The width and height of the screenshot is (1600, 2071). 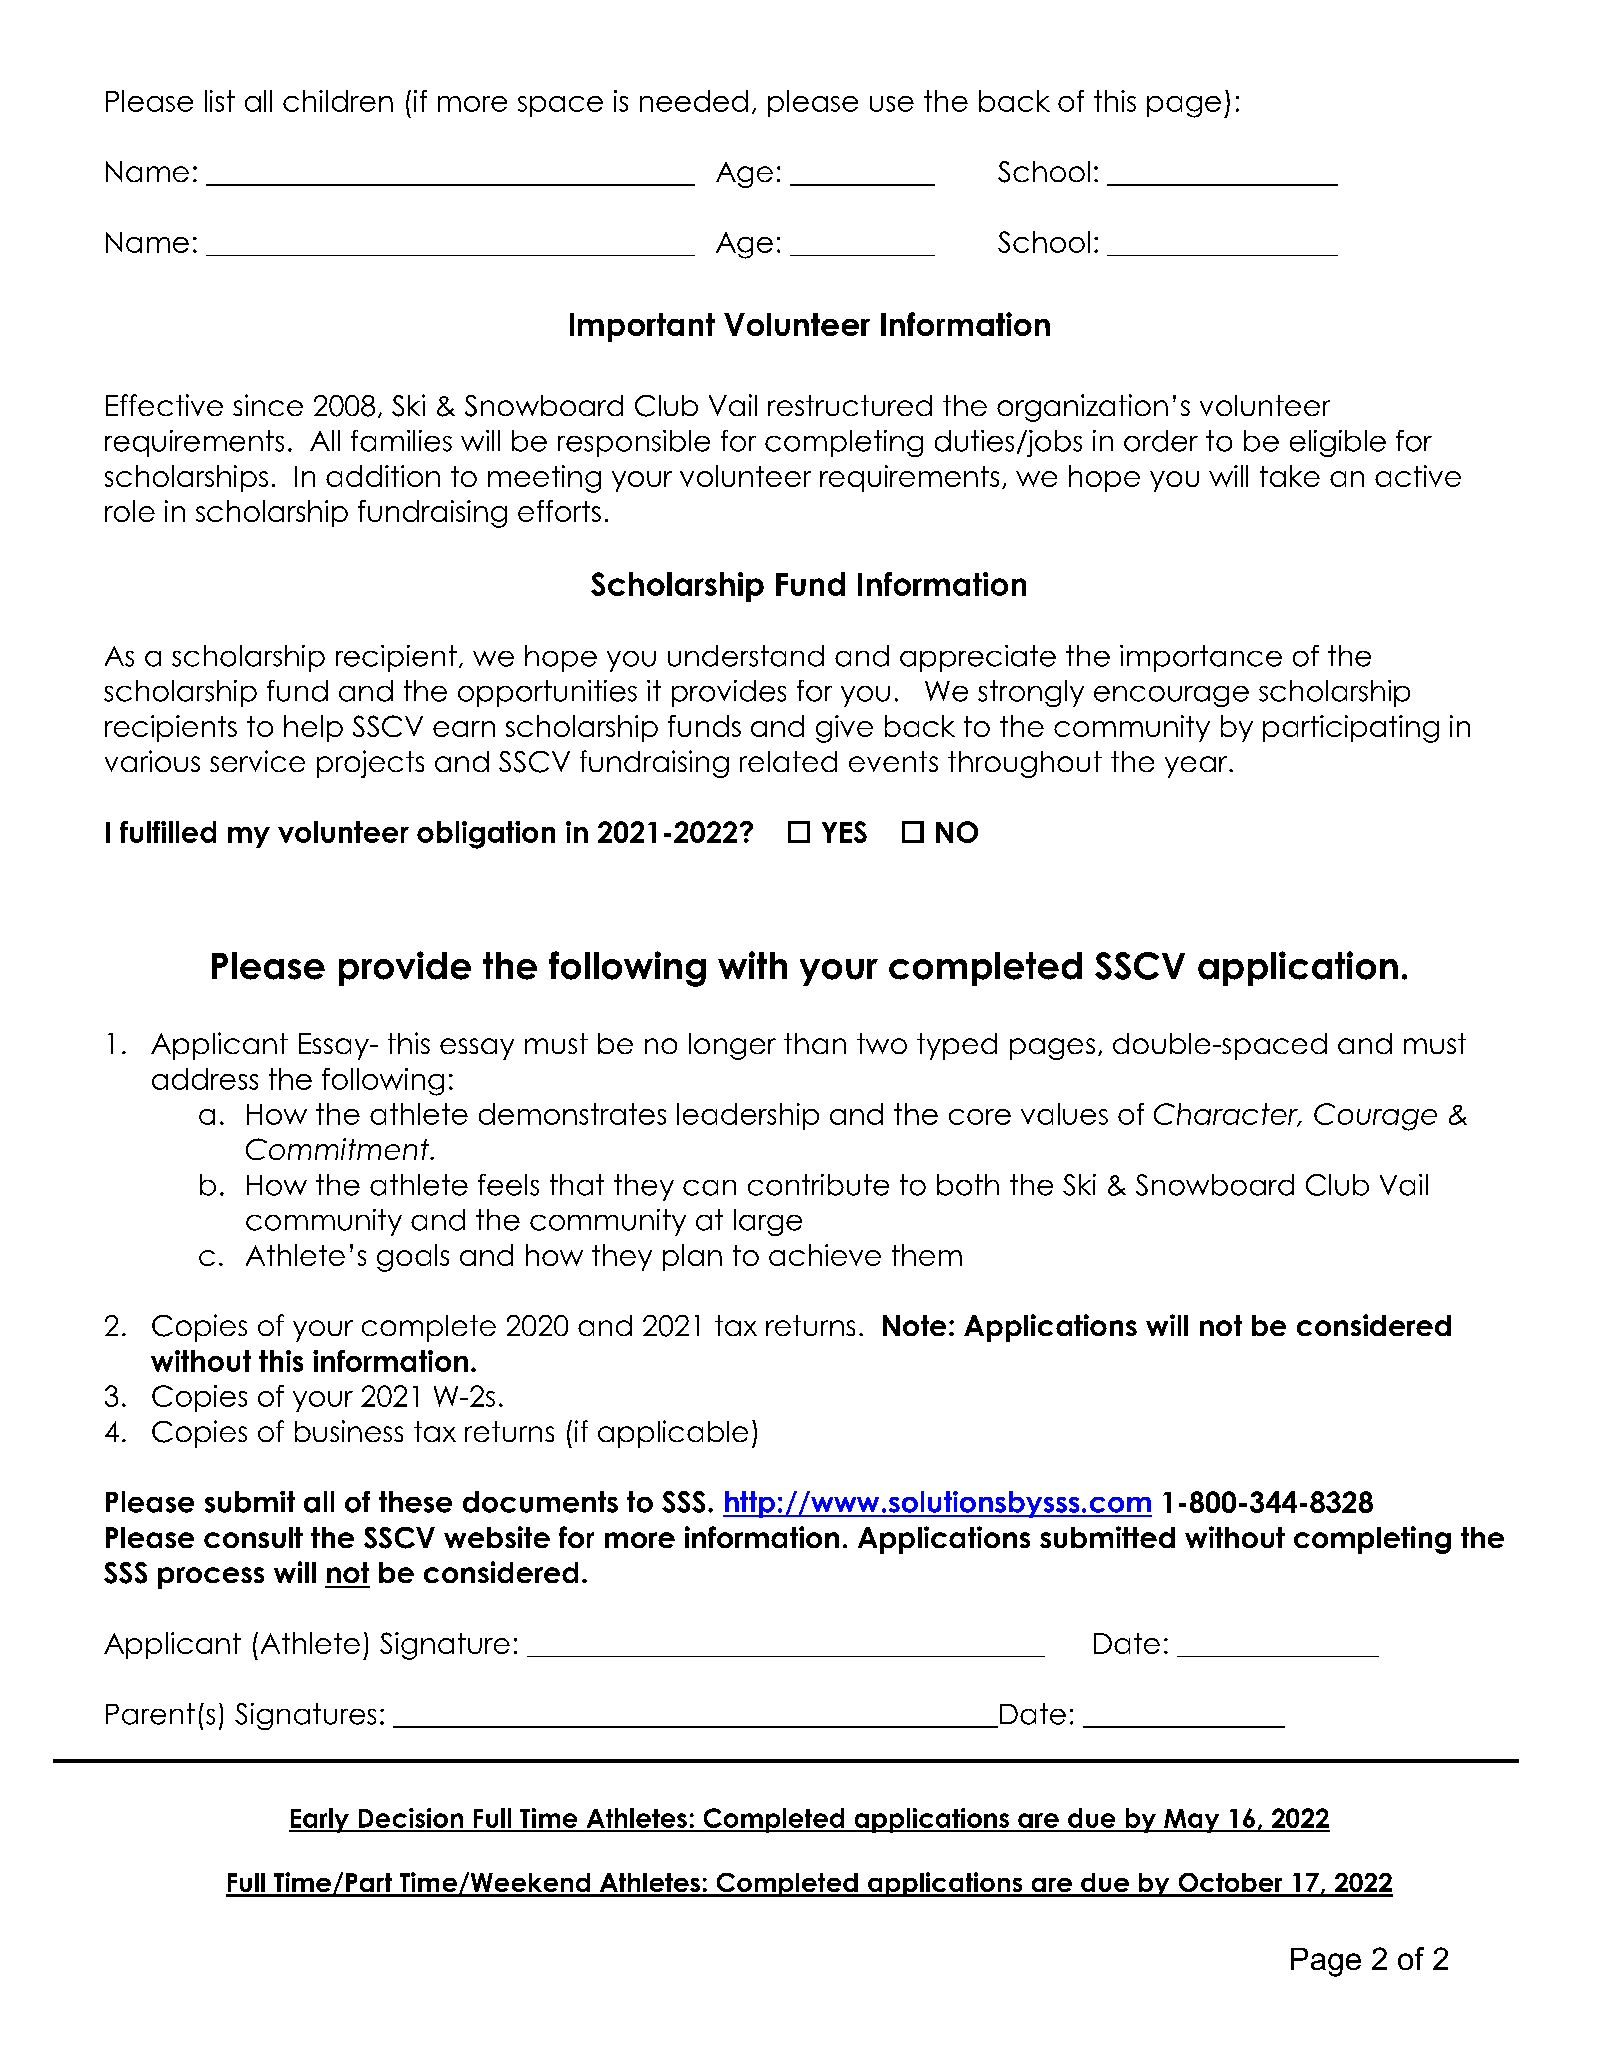 I want to click on Note, so click(x=914, y=1325).
